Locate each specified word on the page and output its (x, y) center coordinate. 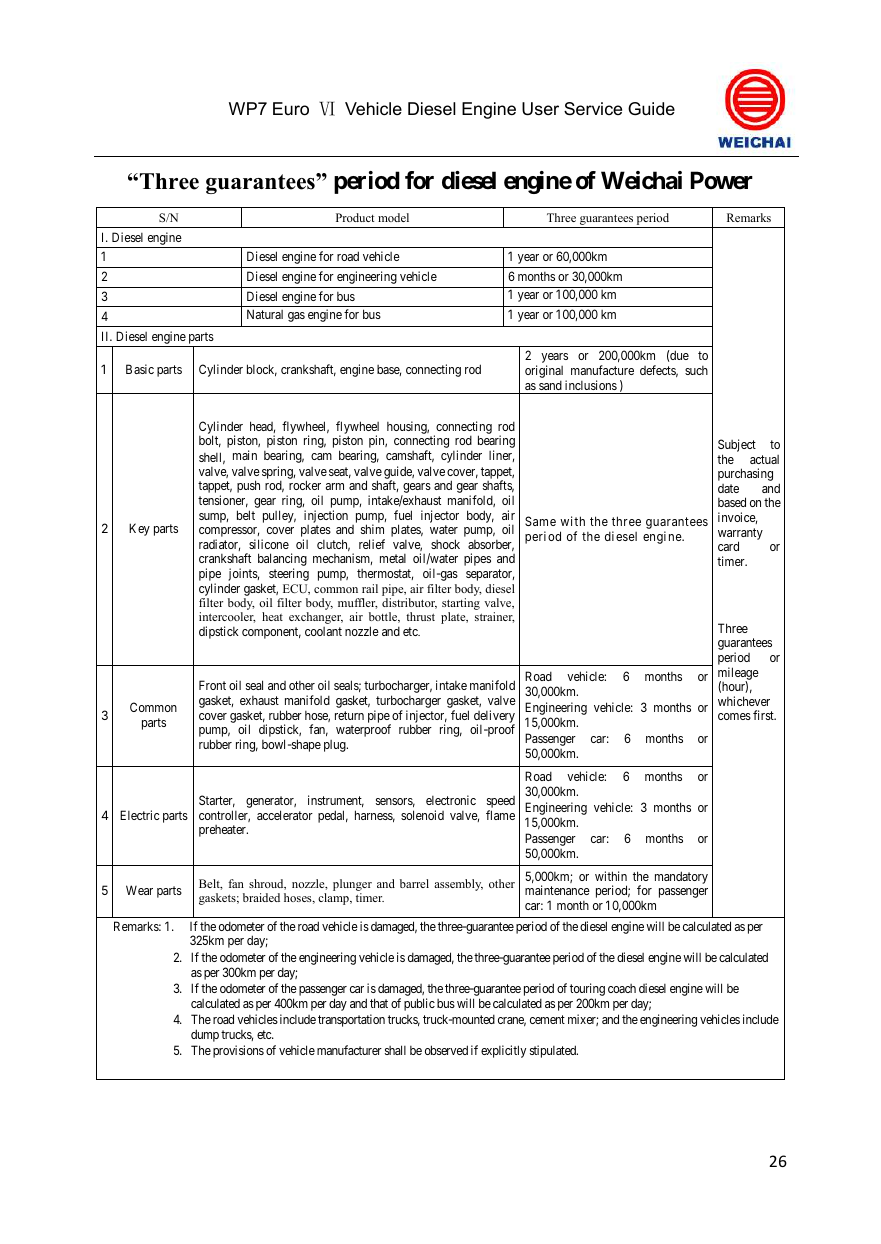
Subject (737, 447)
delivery (494, 717)
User (540, 109)
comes (734, 716)
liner (501, 456)
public (419, 1004)
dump (205, 1035)
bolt (210, 441)
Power (722, 180)
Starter (217, 801)
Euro (291, 109)
